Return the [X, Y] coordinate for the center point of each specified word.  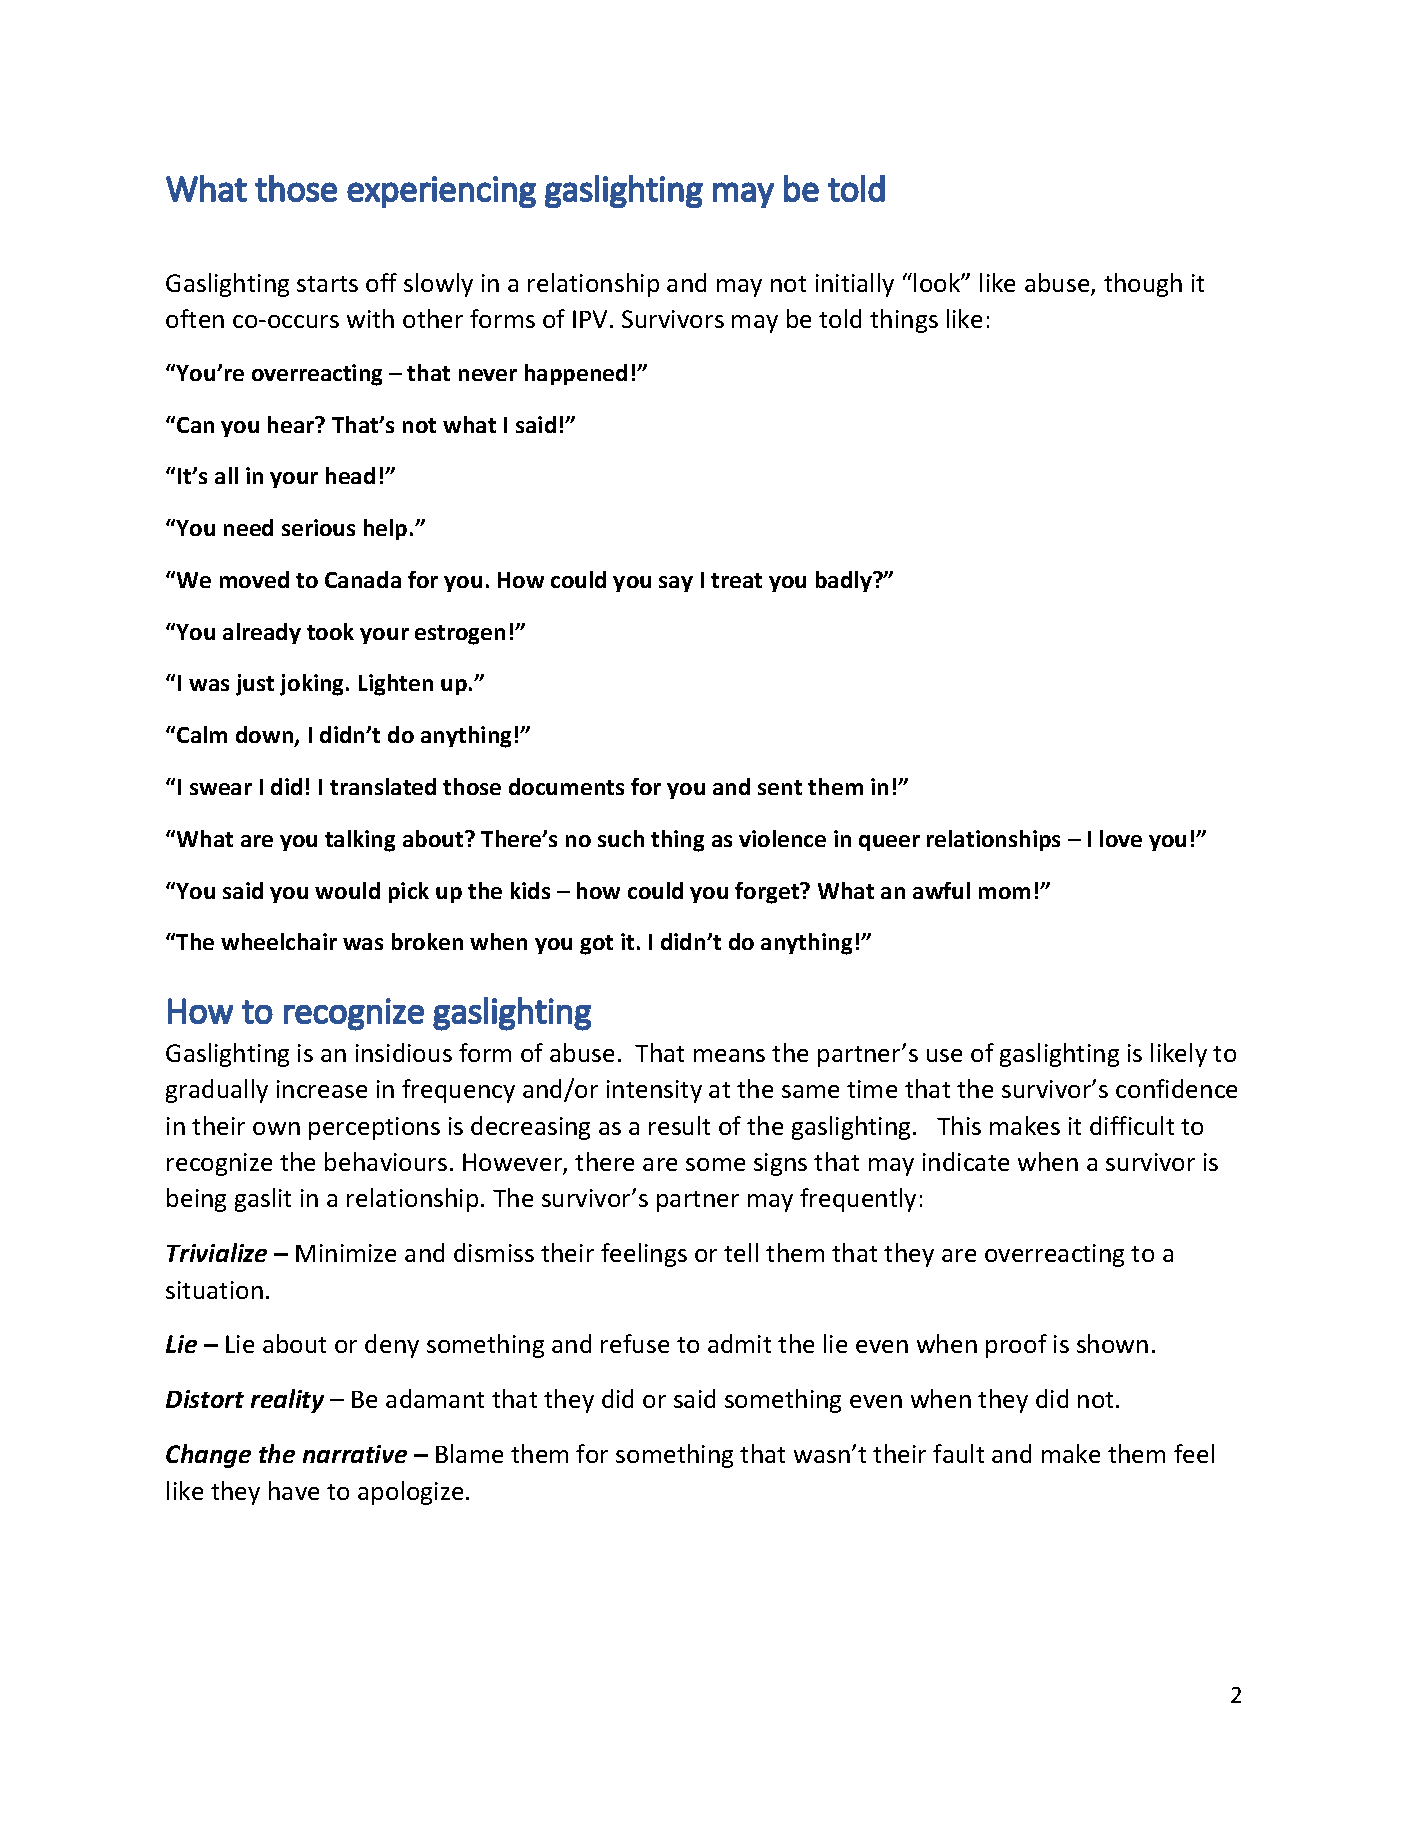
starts [327, 284]
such [621, 838]
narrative [355, 1454]
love [1121, 838]
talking [360, 841]
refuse [635, 1343]
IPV [590, 319]
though [1143, 285]
